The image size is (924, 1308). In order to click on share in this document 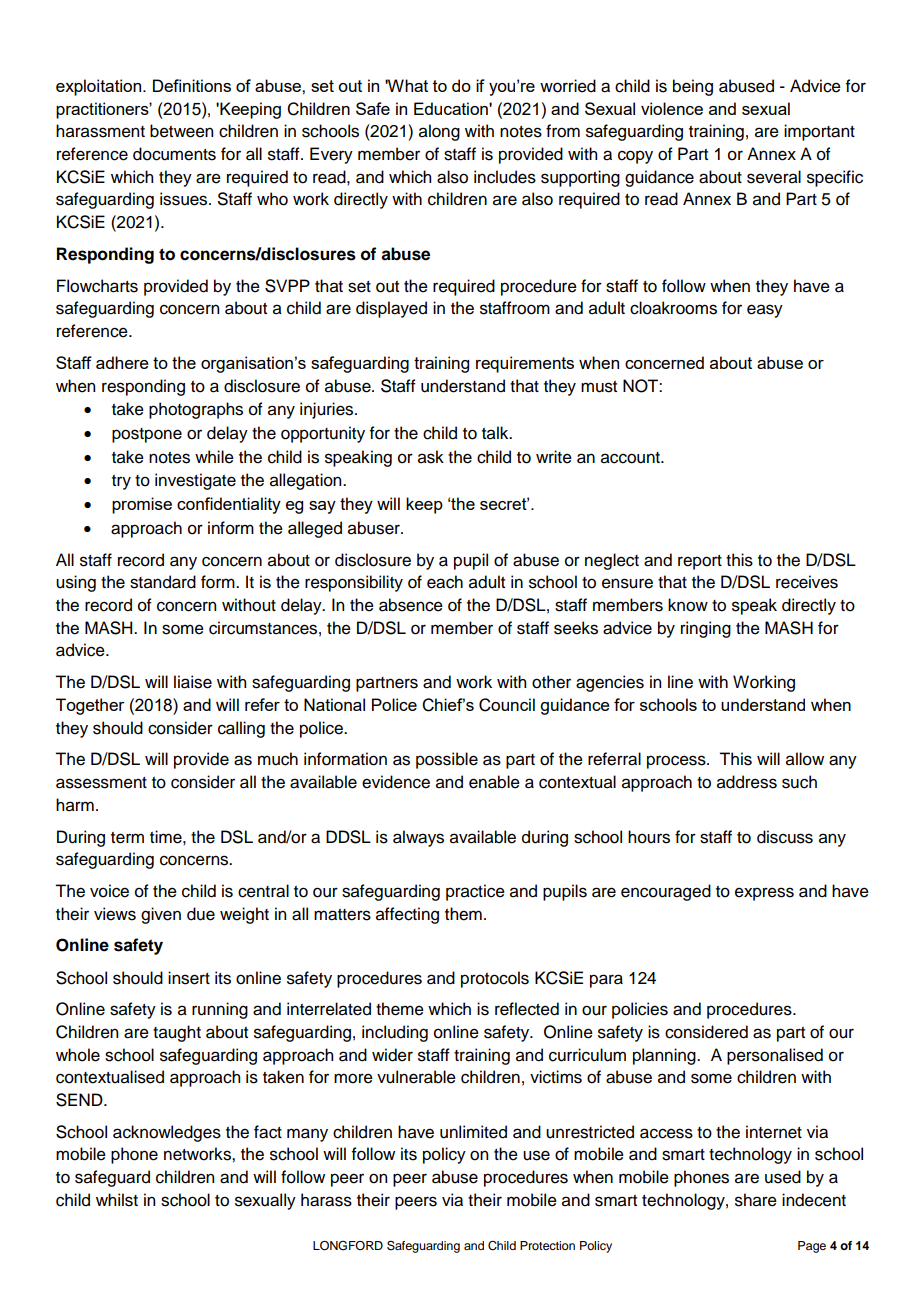, I will do `click(756, 1200)`.
